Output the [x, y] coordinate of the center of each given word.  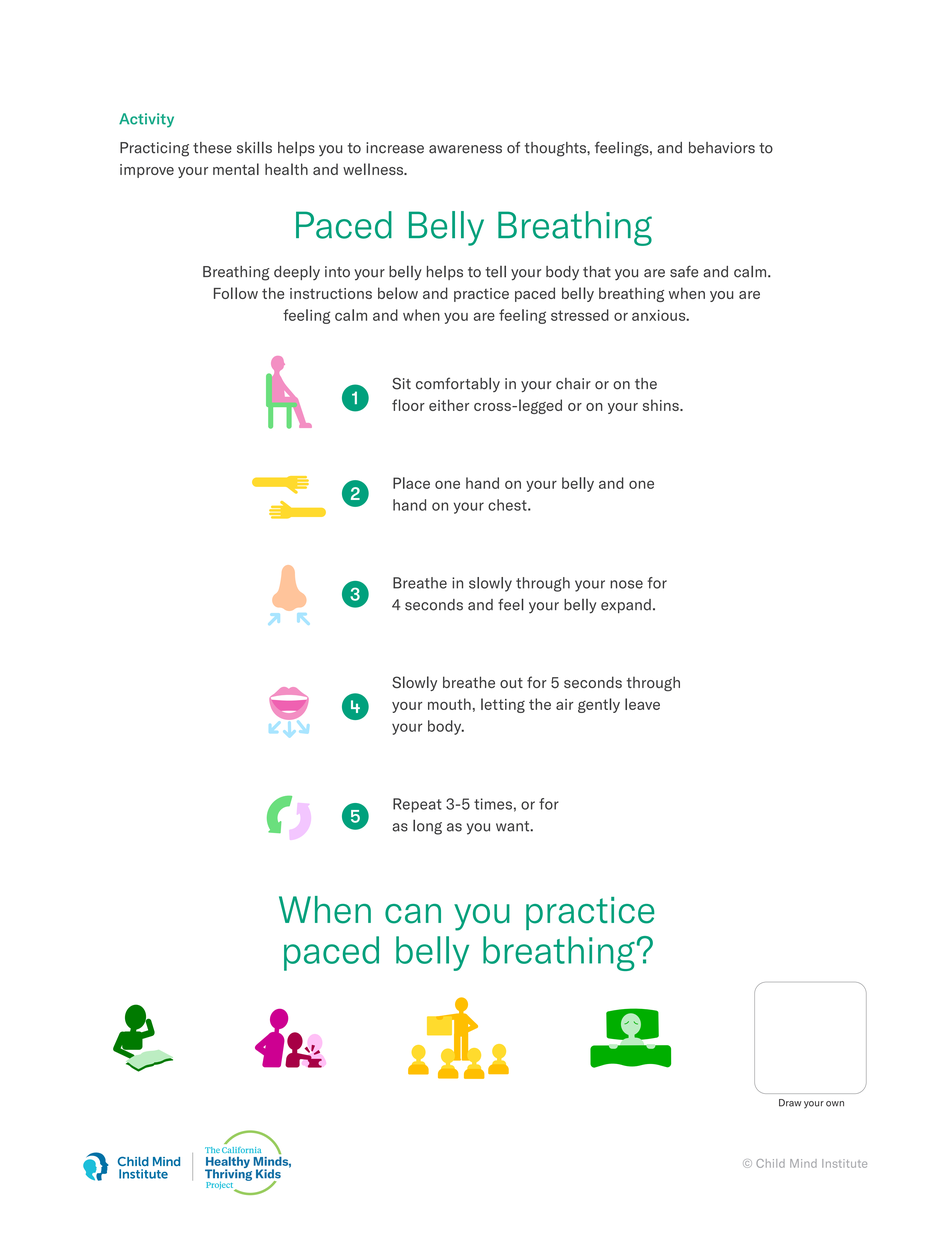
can [413, 914]
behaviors [722, 148]
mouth [449, 704]
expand [626, 606]
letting [503, 705]
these [212, 148]
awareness [465, 149]
